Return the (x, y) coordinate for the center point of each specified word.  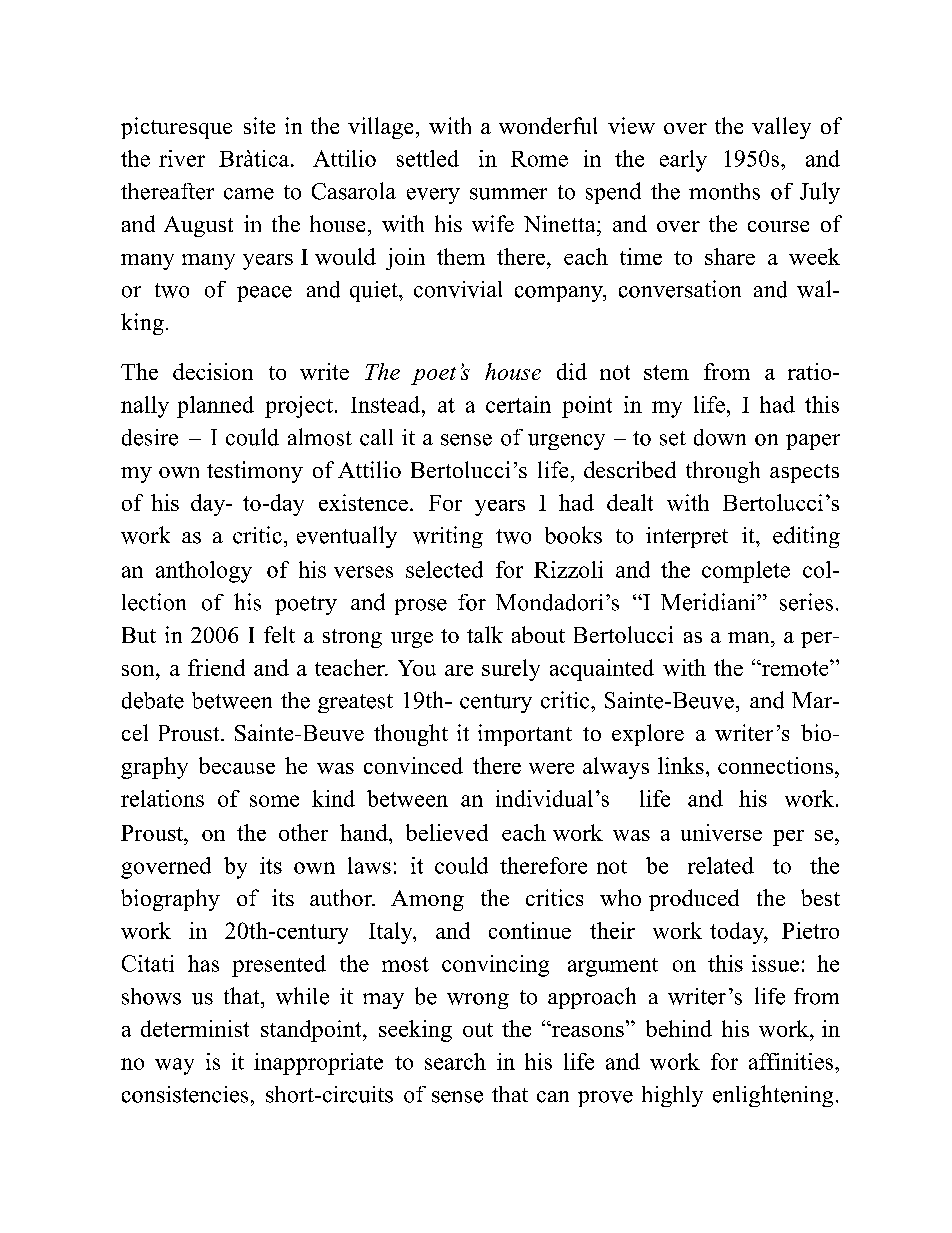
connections (777, 765)
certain (518, 404)
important (525, 735)
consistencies (185, 1094)
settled (428, 158)
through (723, 472)
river (182, 158)
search (455, 1061)
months (724, 191)
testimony (255, 472)
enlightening (773, 1096)
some (274, 801)
